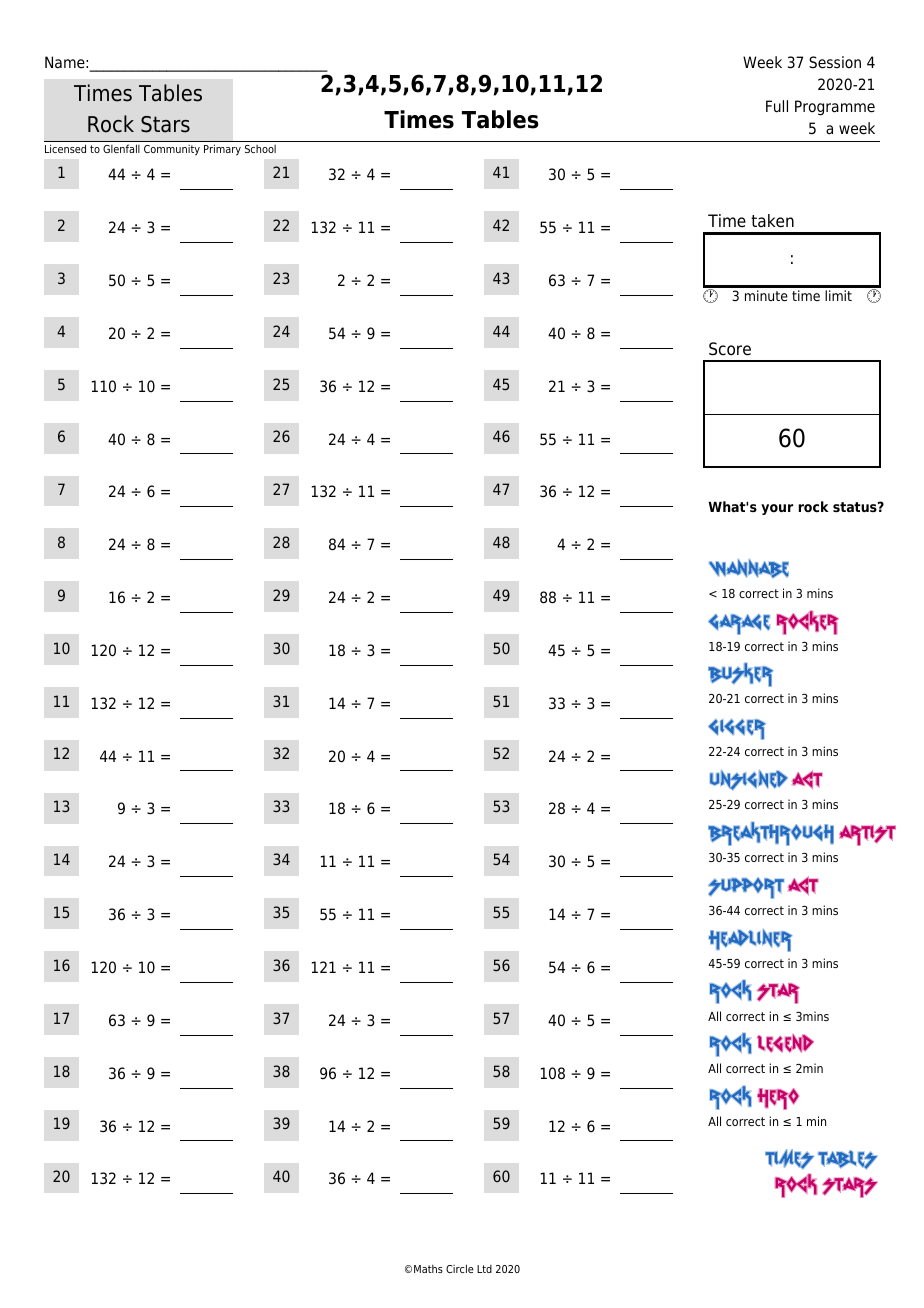  What do you see at coordinates (749, 780) in the page?
I see `Unsigned` at bounding box center [749, 780].
